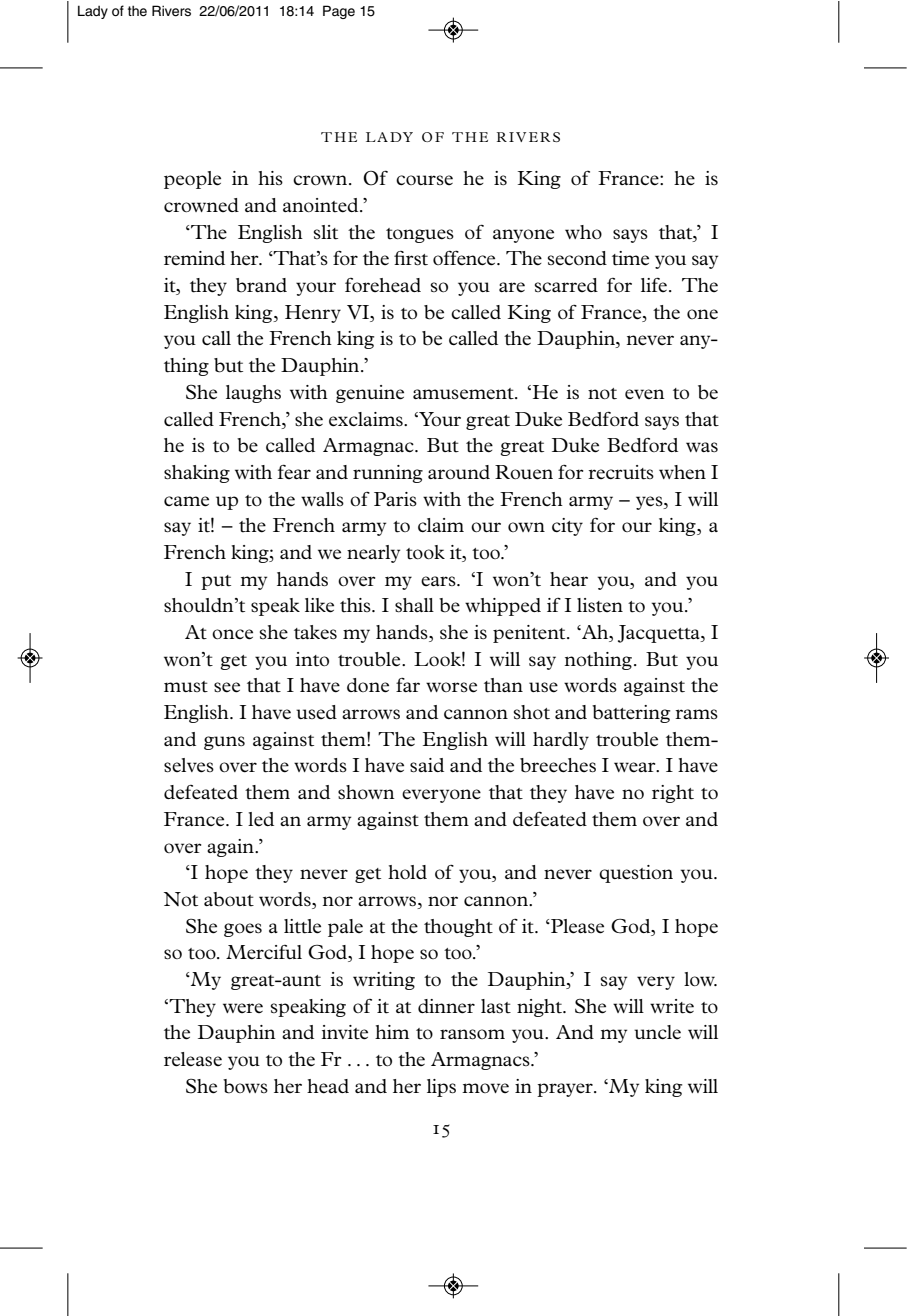 The image size is (907, 1316). I want to click on course, so click(424, 180).
